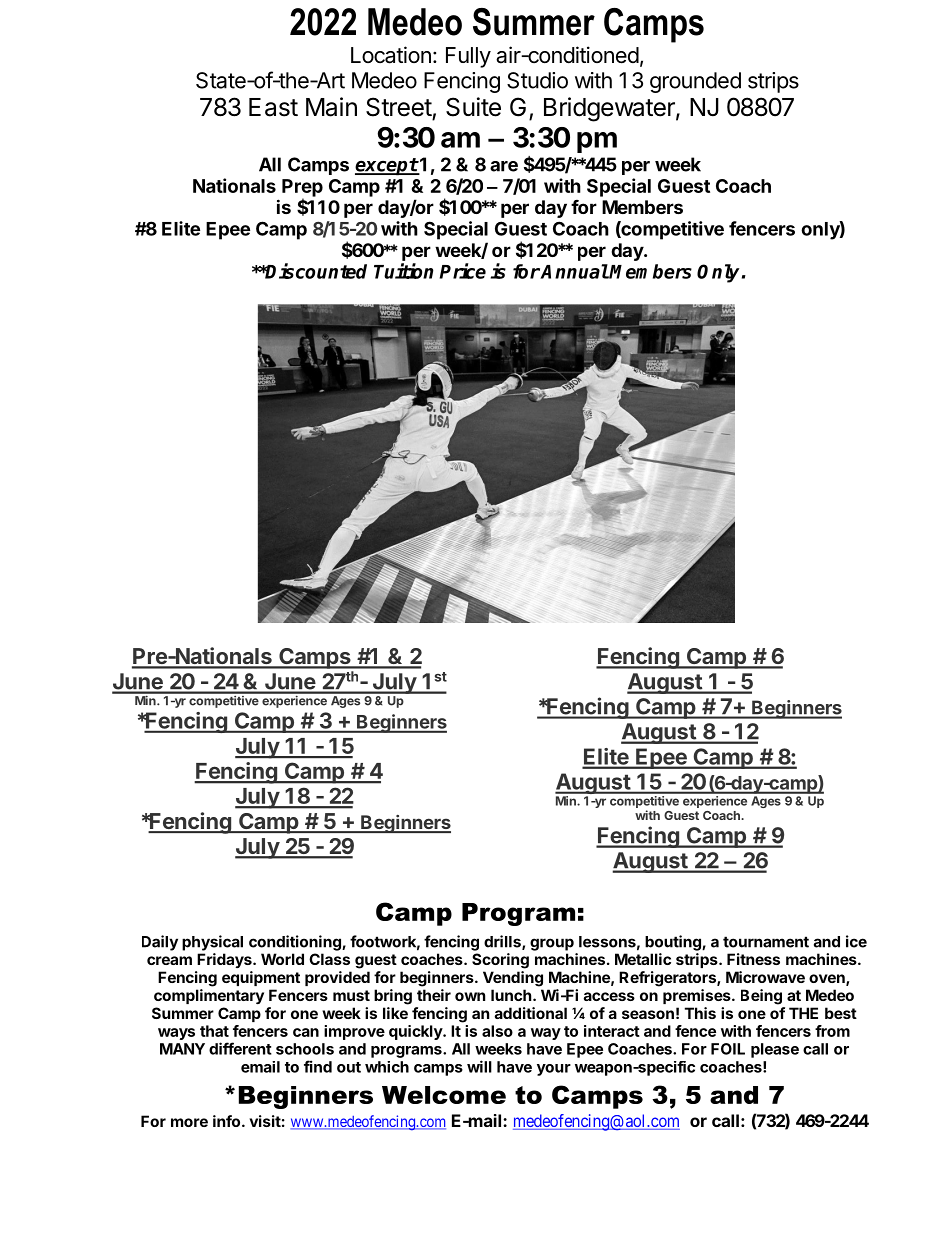 The width and height of the image is (952, 1233). What do you see at coordinates (228, 1121) in the image?
I see `info` at bounding box center [228, 1121].
